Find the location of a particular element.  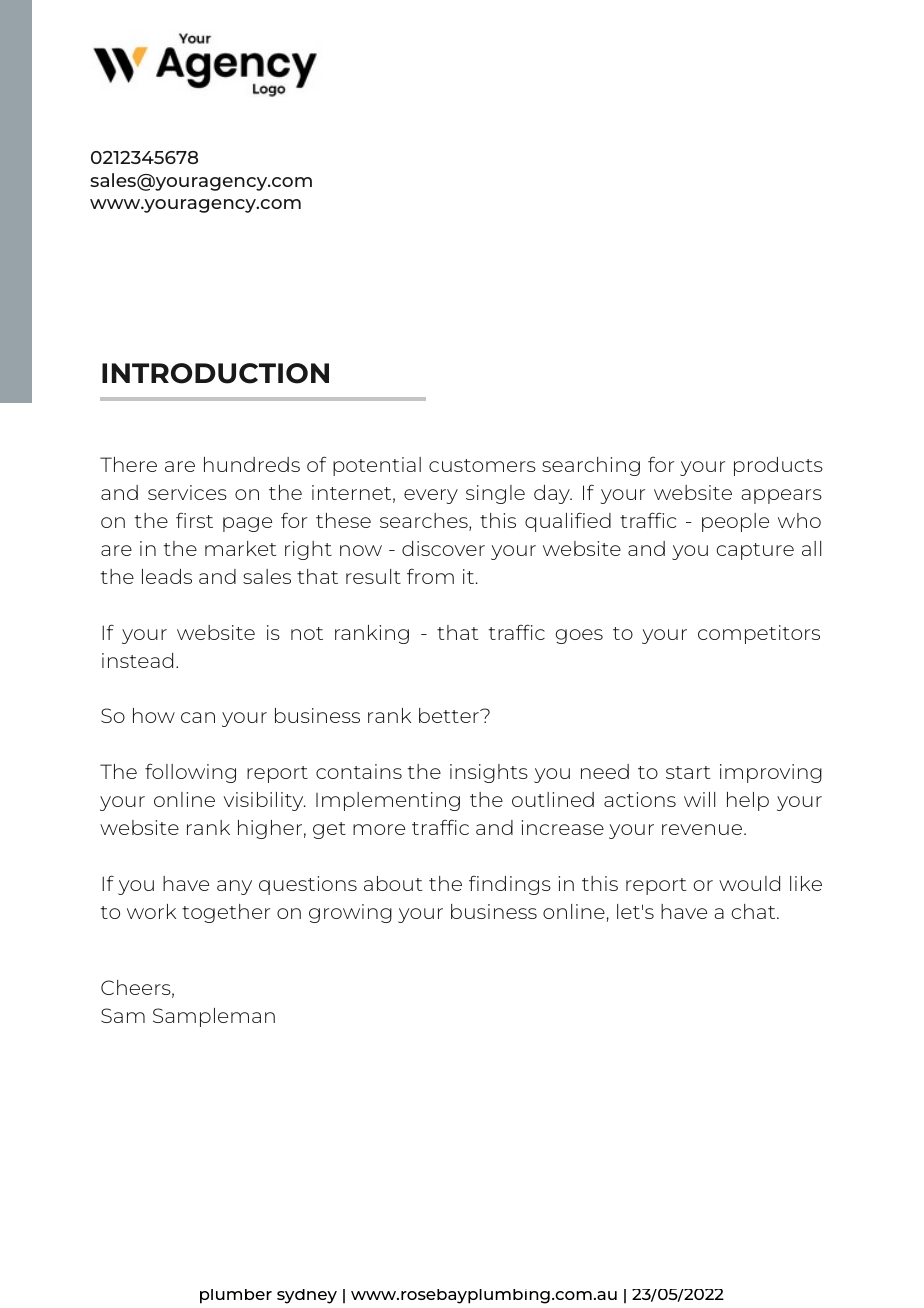

together is located at coordinates (226, 913).
